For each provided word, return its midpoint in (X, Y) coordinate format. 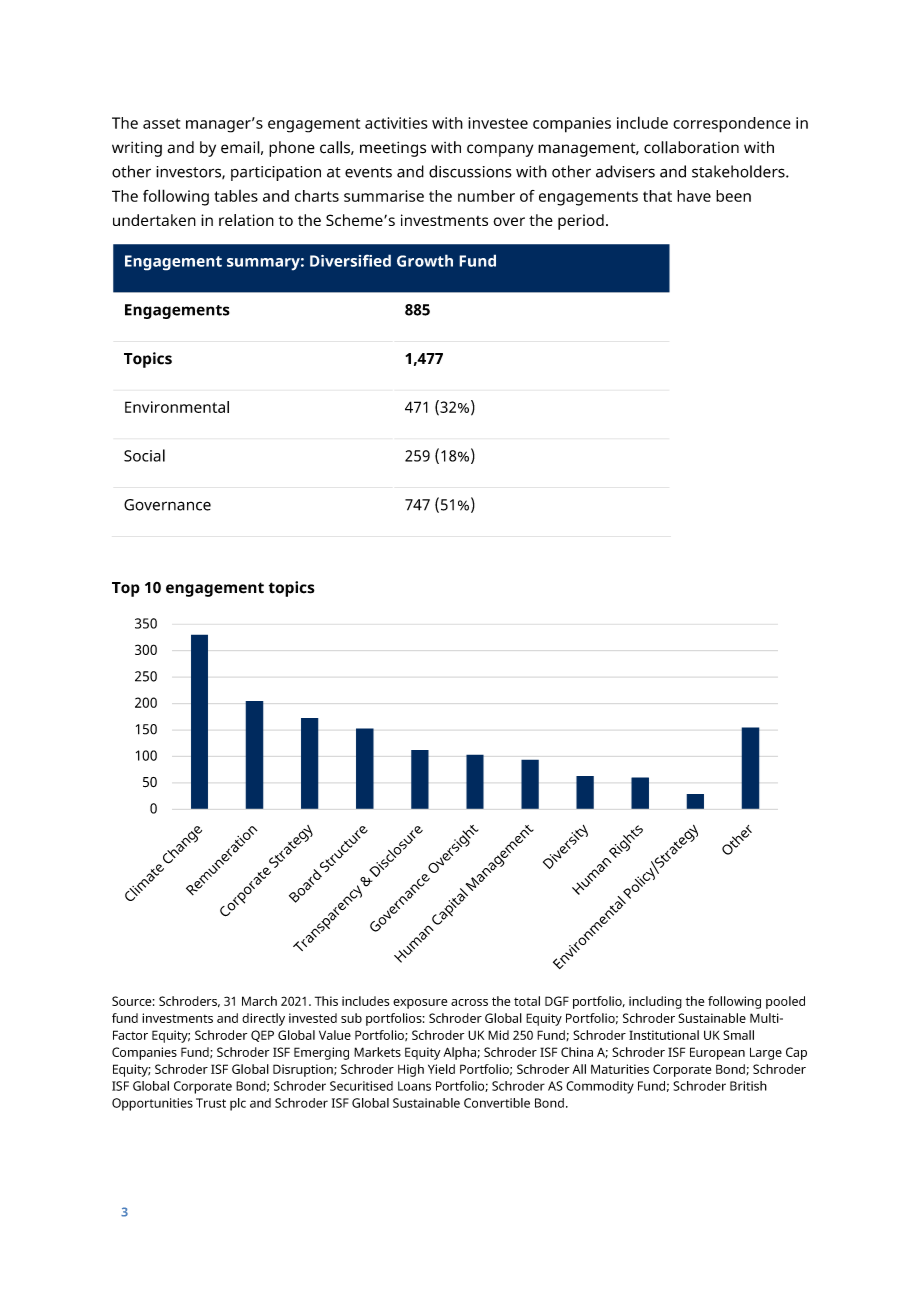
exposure (420, 1004)
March (259, 1001)
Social (144, 455)
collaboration (691, 147)
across (469, 1002)
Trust (211, 1103)
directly (263, 1019)
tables (236, 196)
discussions (470, 171)
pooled (785, 1002)
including (655, 1002)
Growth (425, 260)
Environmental (177, 407)
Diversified (350, 260)
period (581, 222)
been (733, 196)
